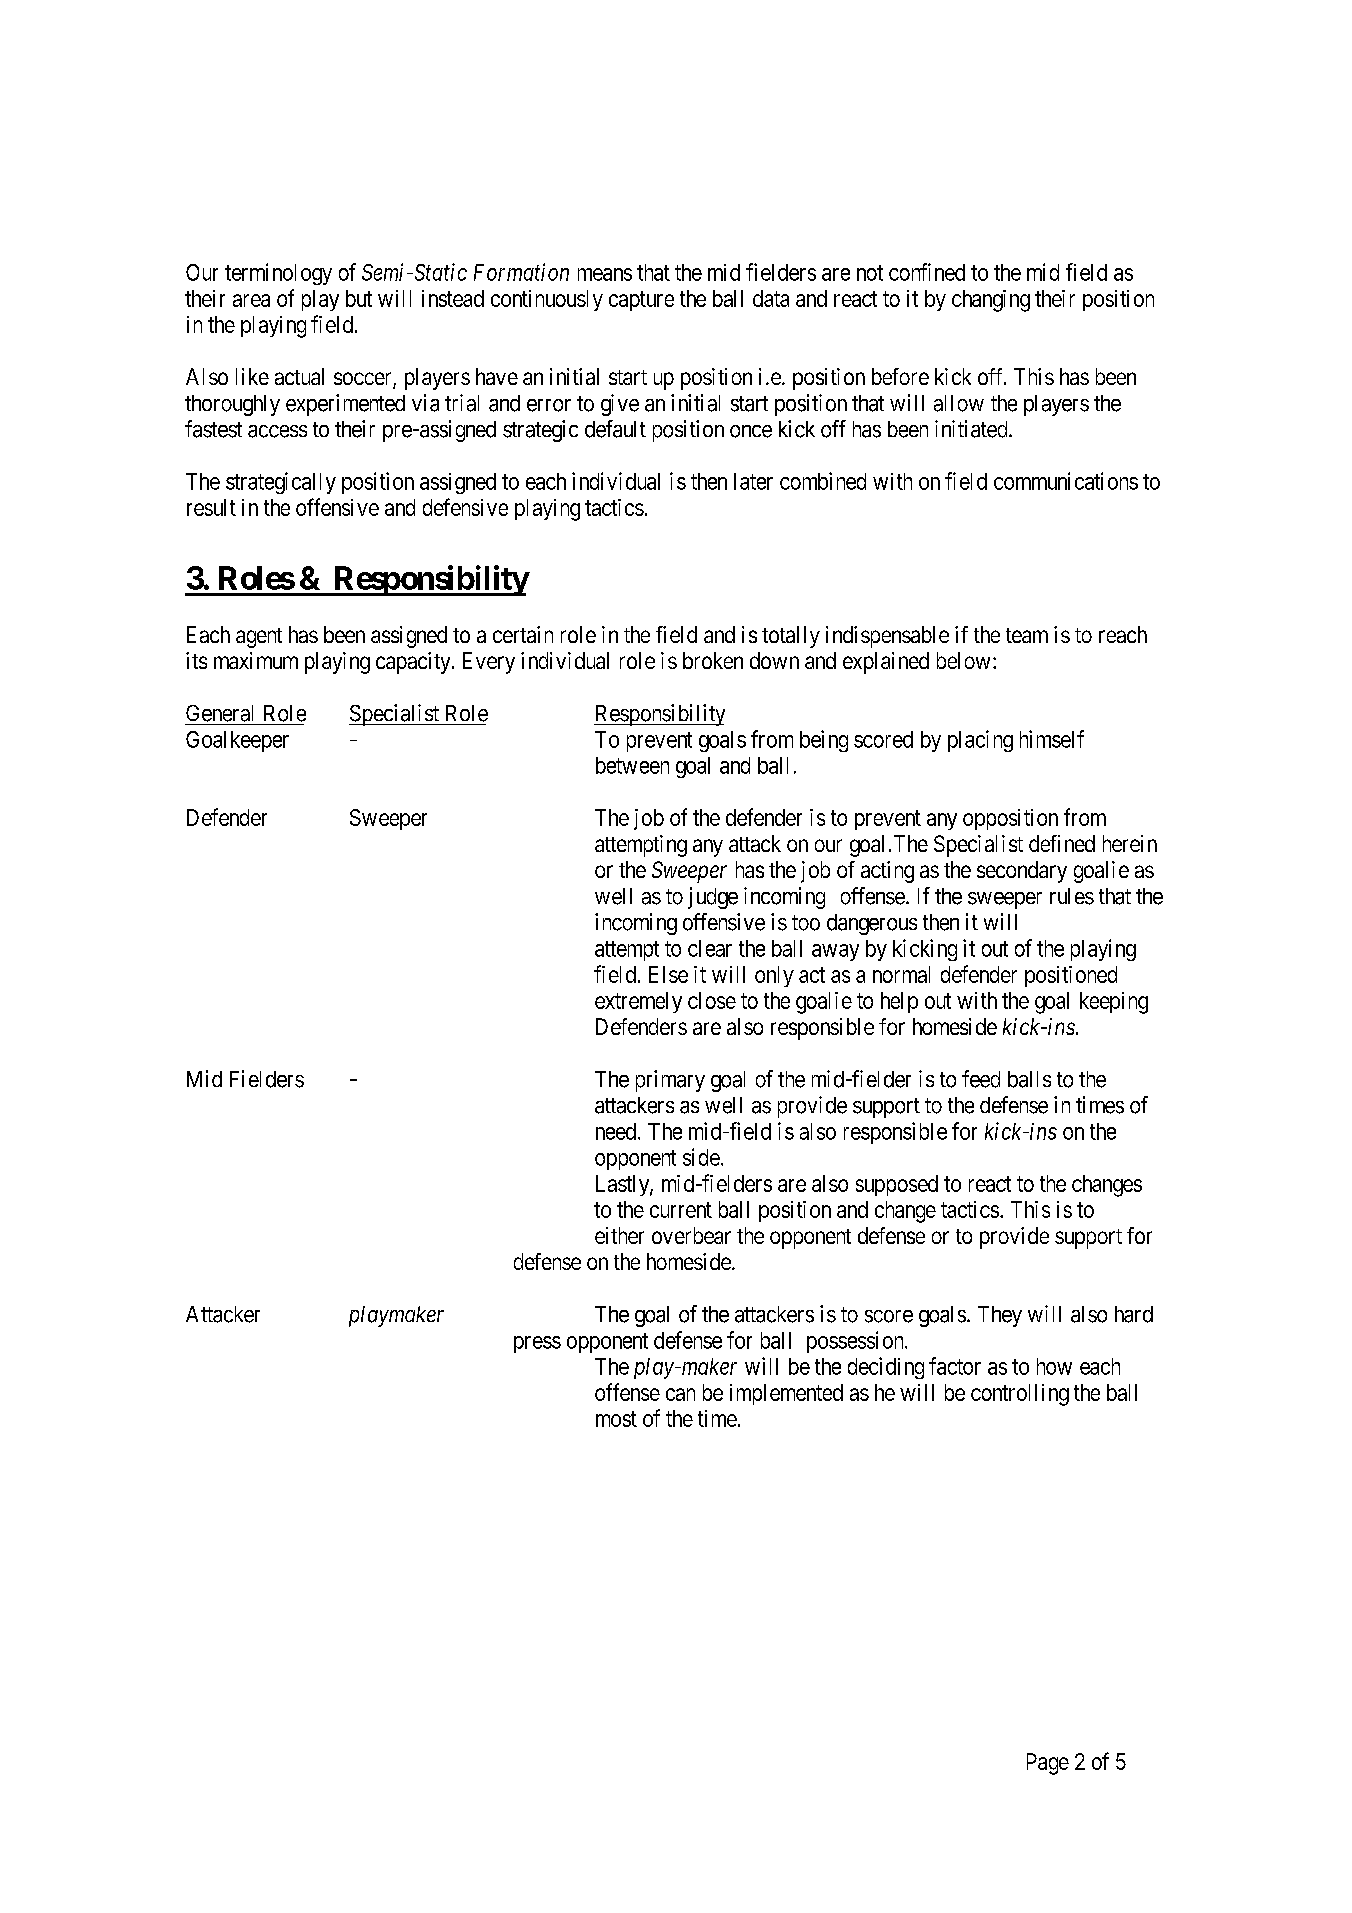 This screenshot has height=1913, width=1352. I want to click on General, so click(219, 713).
